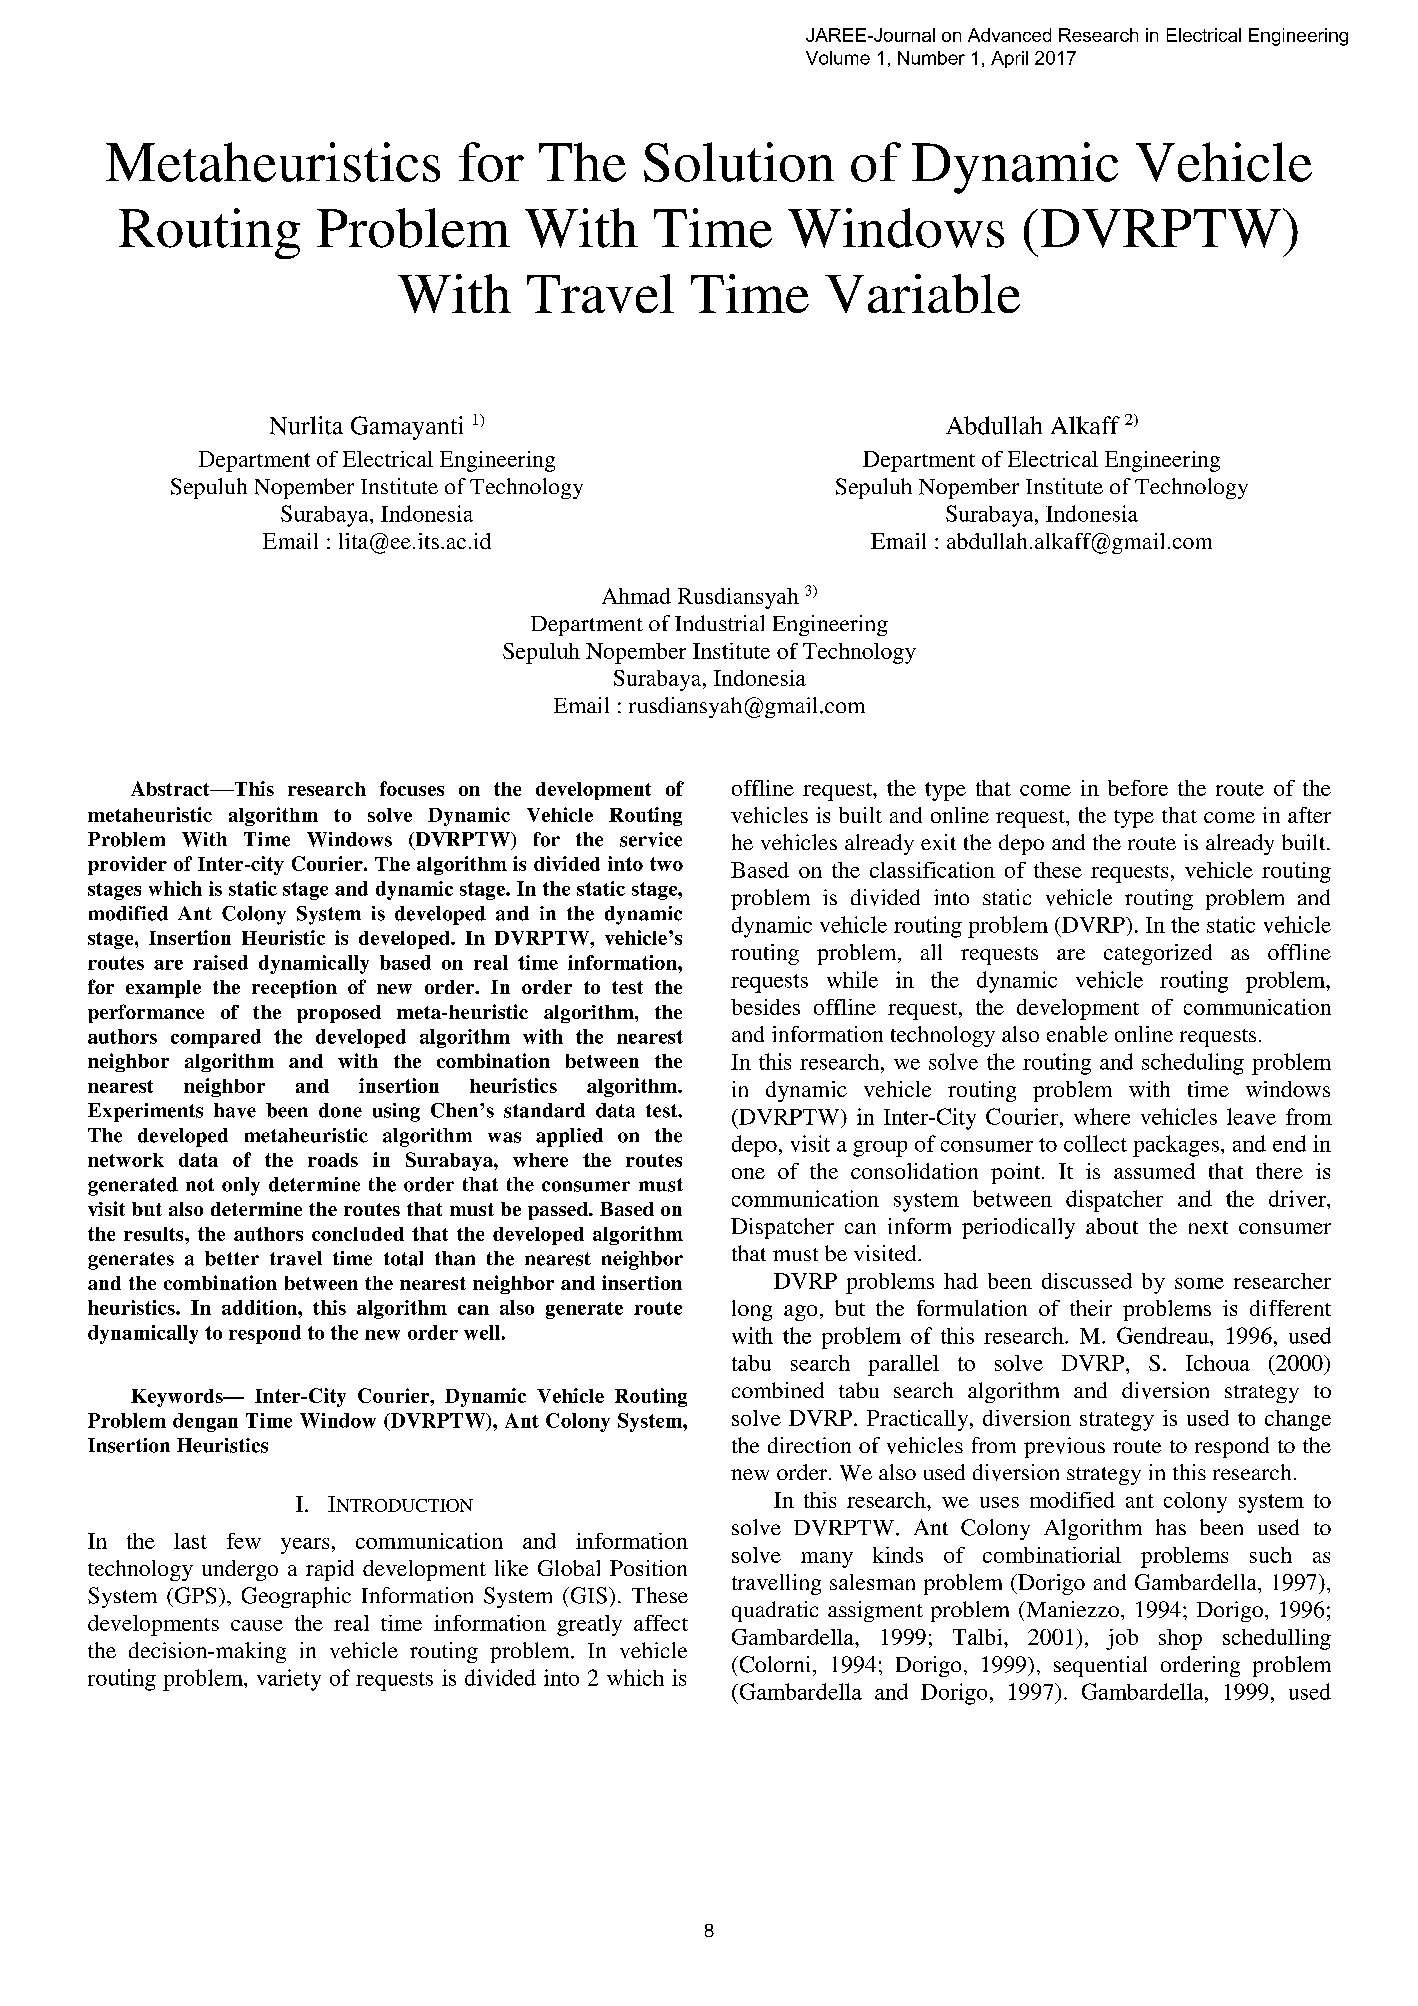  What do you see at coordinates (838, 58) in the page?
I see `Volume` at bounding box center [838, 58].
